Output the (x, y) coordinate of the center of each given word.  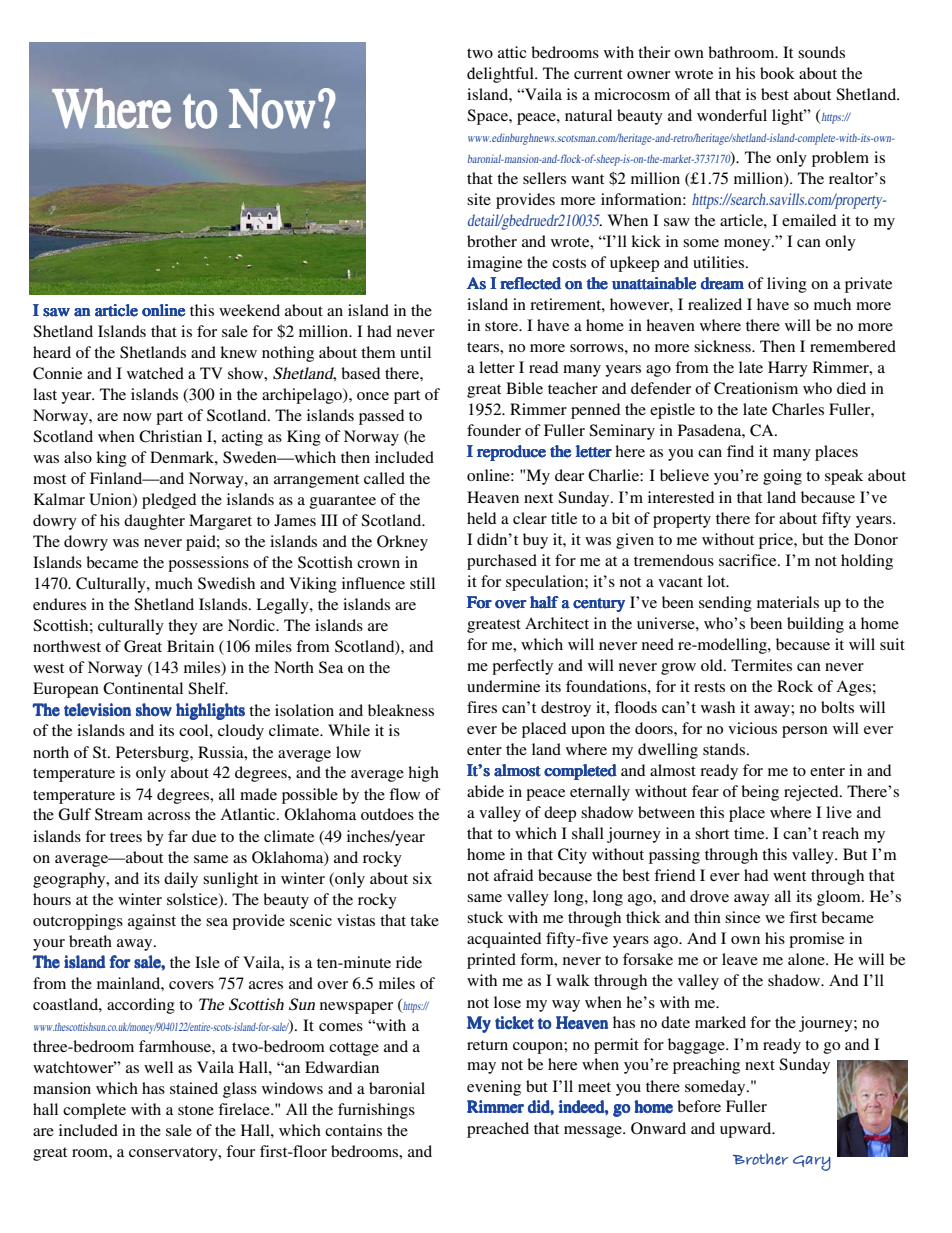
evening (494, 1088)
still (422, 583)
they (183, 627)
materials (788, 602)
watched (155, 373)
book (777, 73)
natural (588, 115)
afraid (513, 875)
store (503, 326)
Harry (788, 369)
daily (181, 880)
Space (488, 117)
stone (196, 1110)
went (789, 876)
